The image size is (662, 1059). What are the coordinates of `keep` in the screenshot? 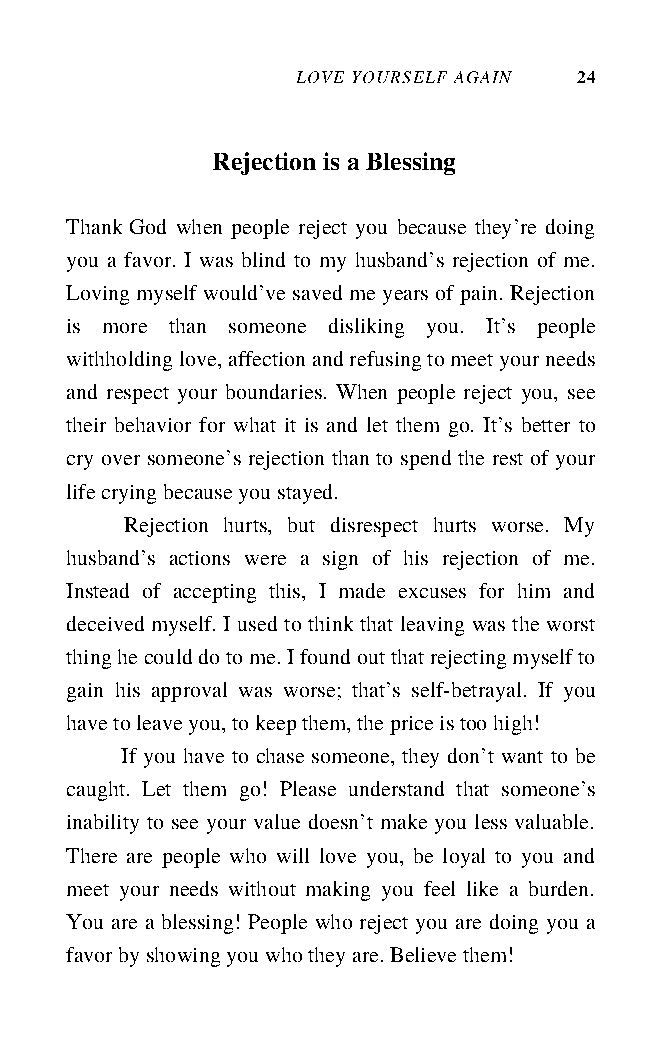 It's located at (276, 725).
